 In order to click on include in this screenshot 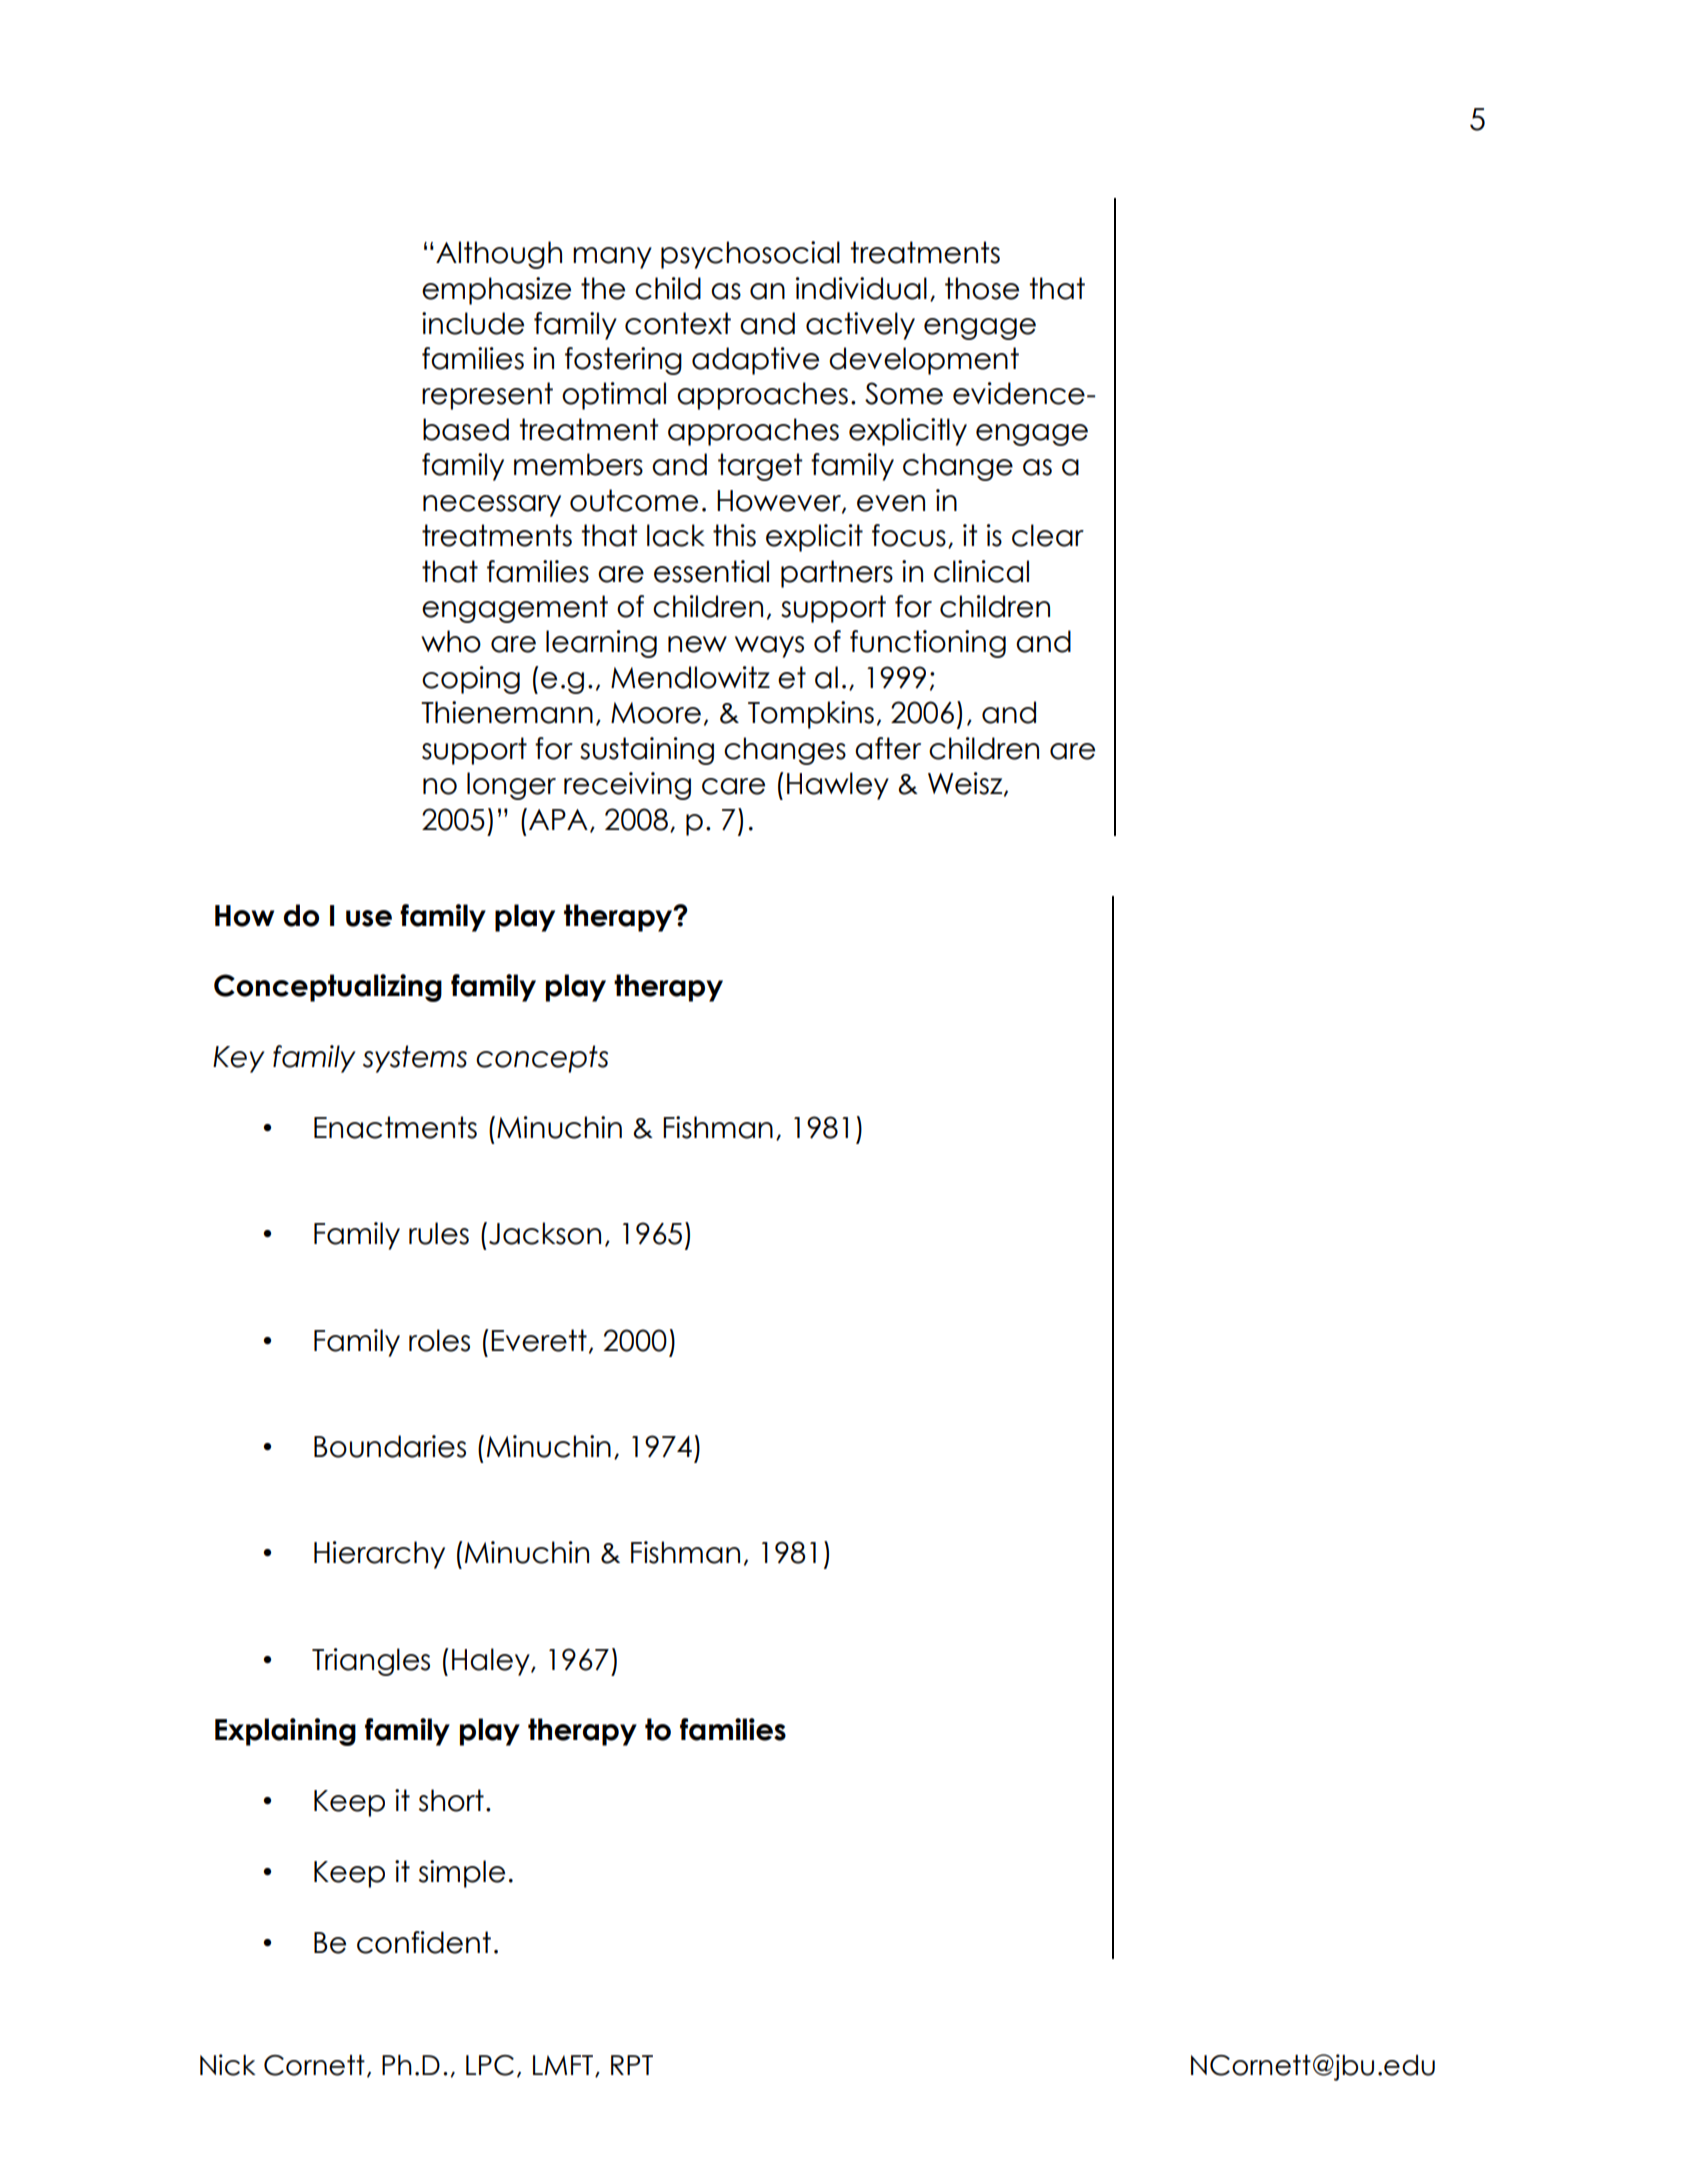, I will do `click(473, 323)`.
